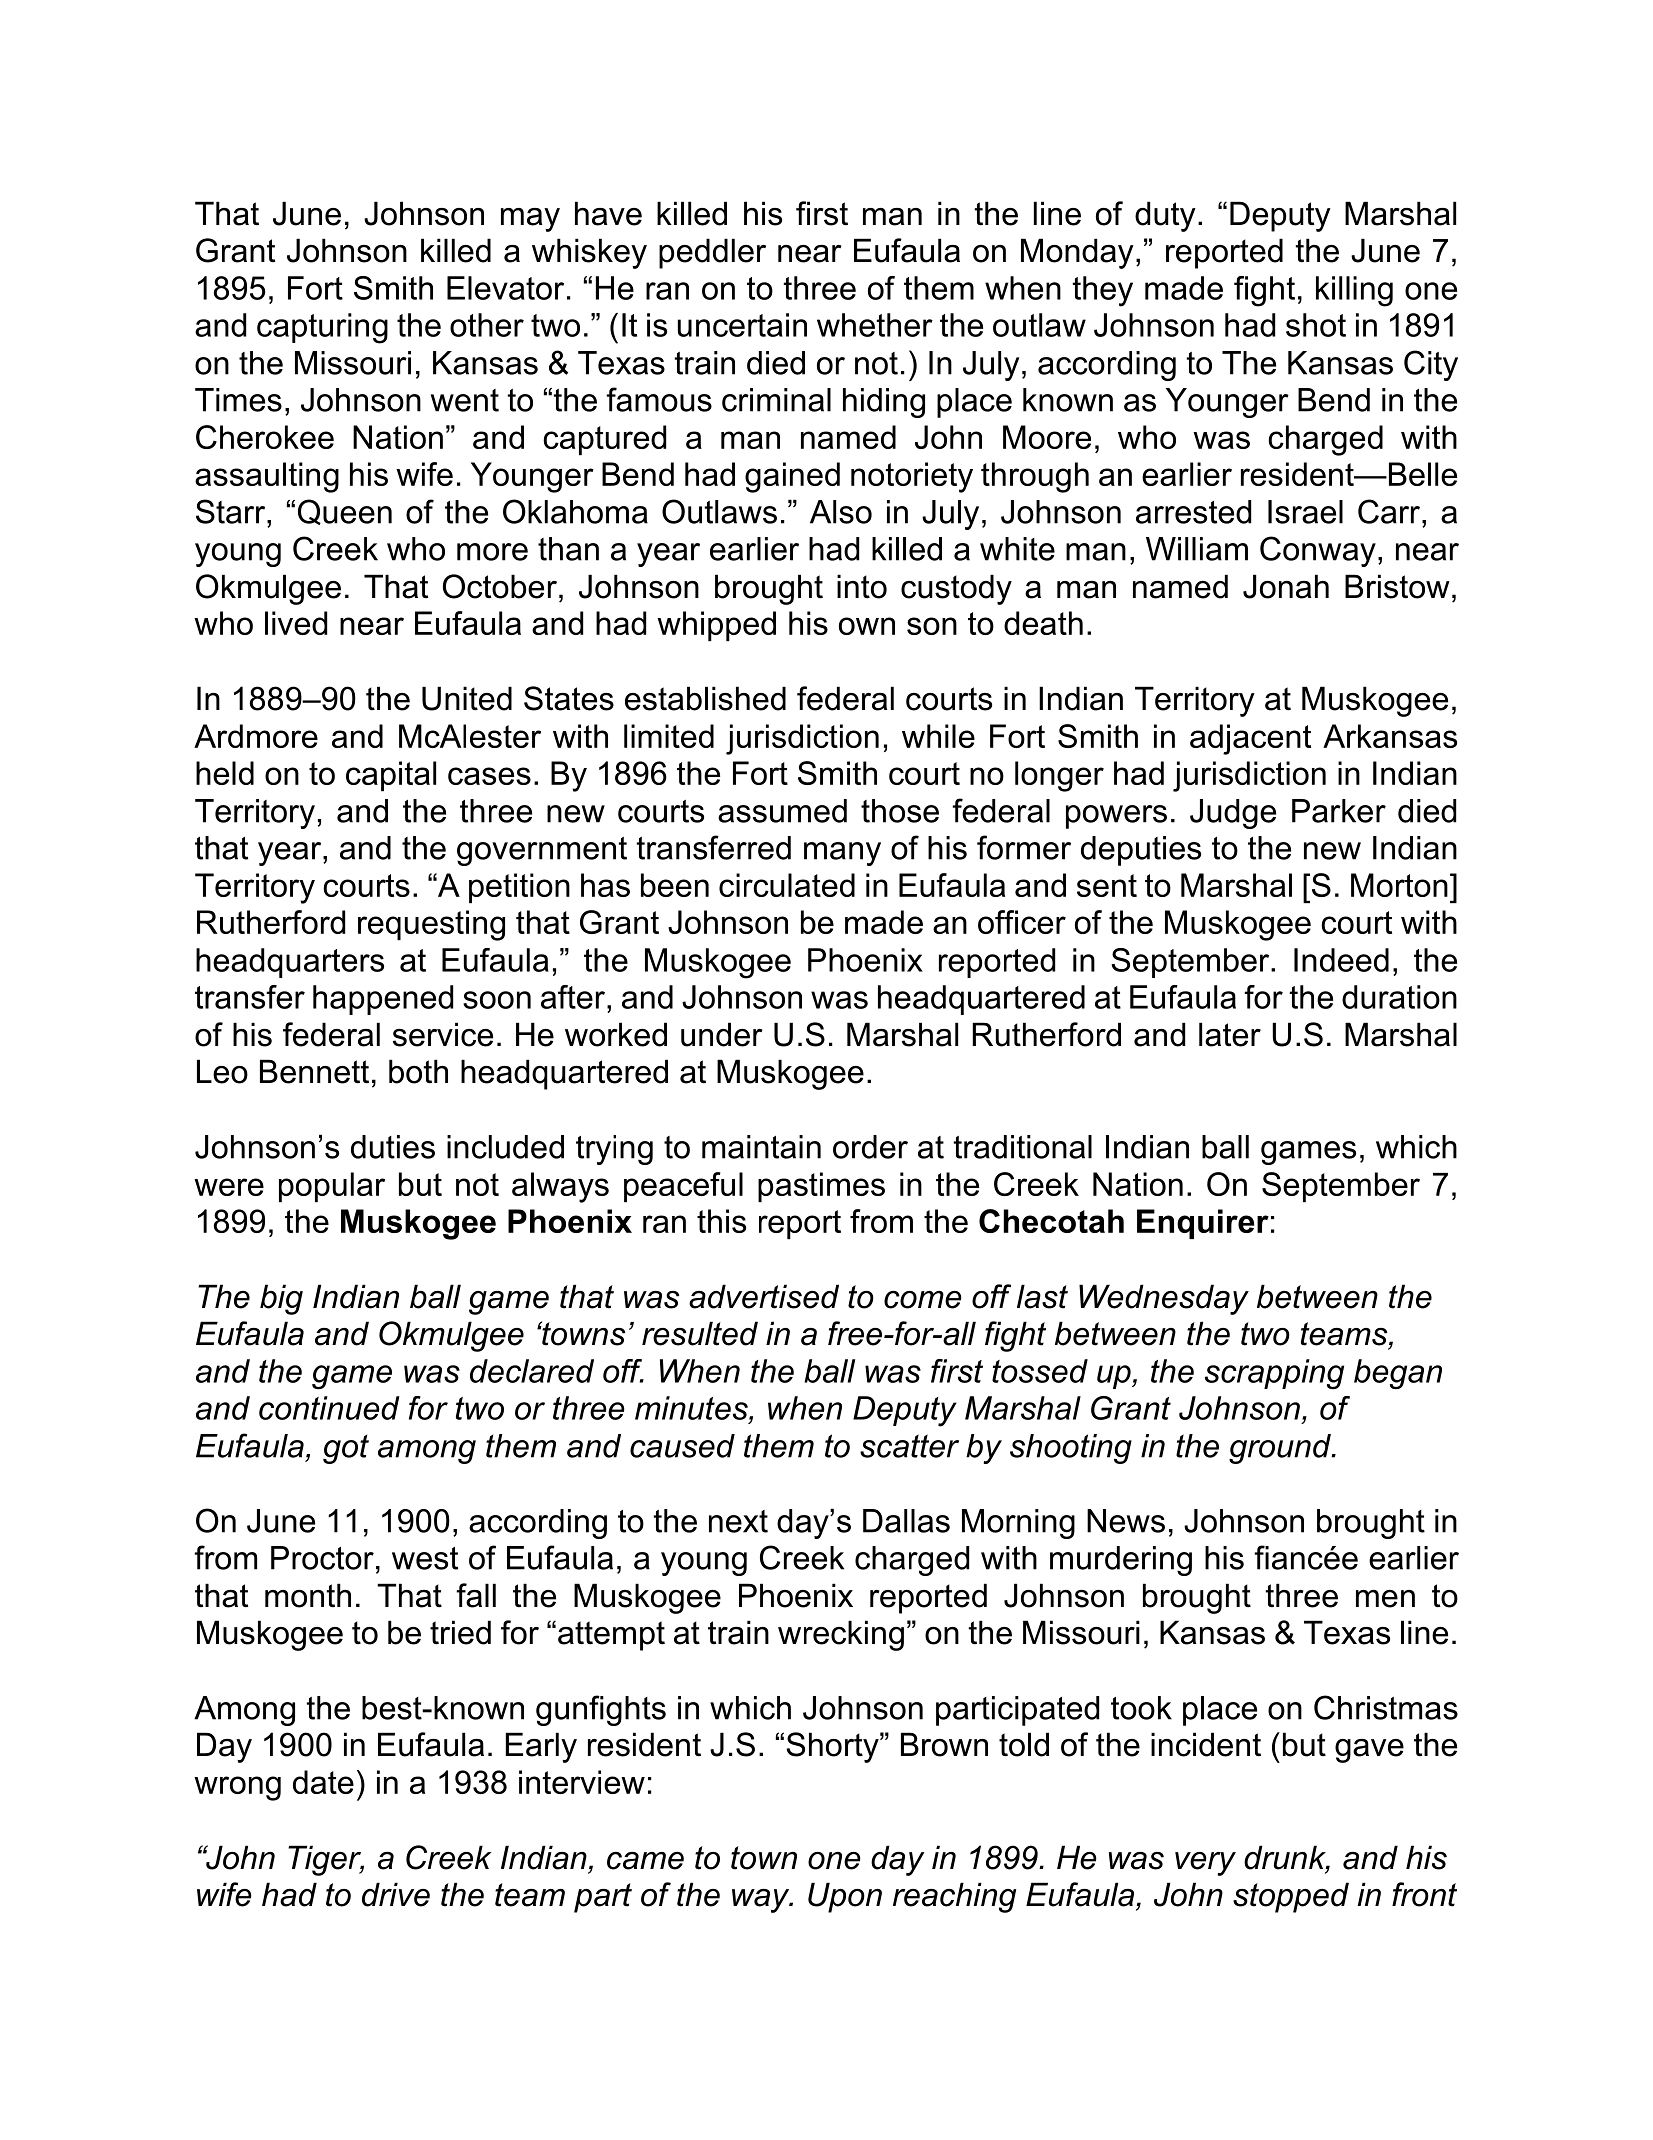 The height and width of the image is (2140, 1653). I want to click on Dallas, so click(906, 1521).
